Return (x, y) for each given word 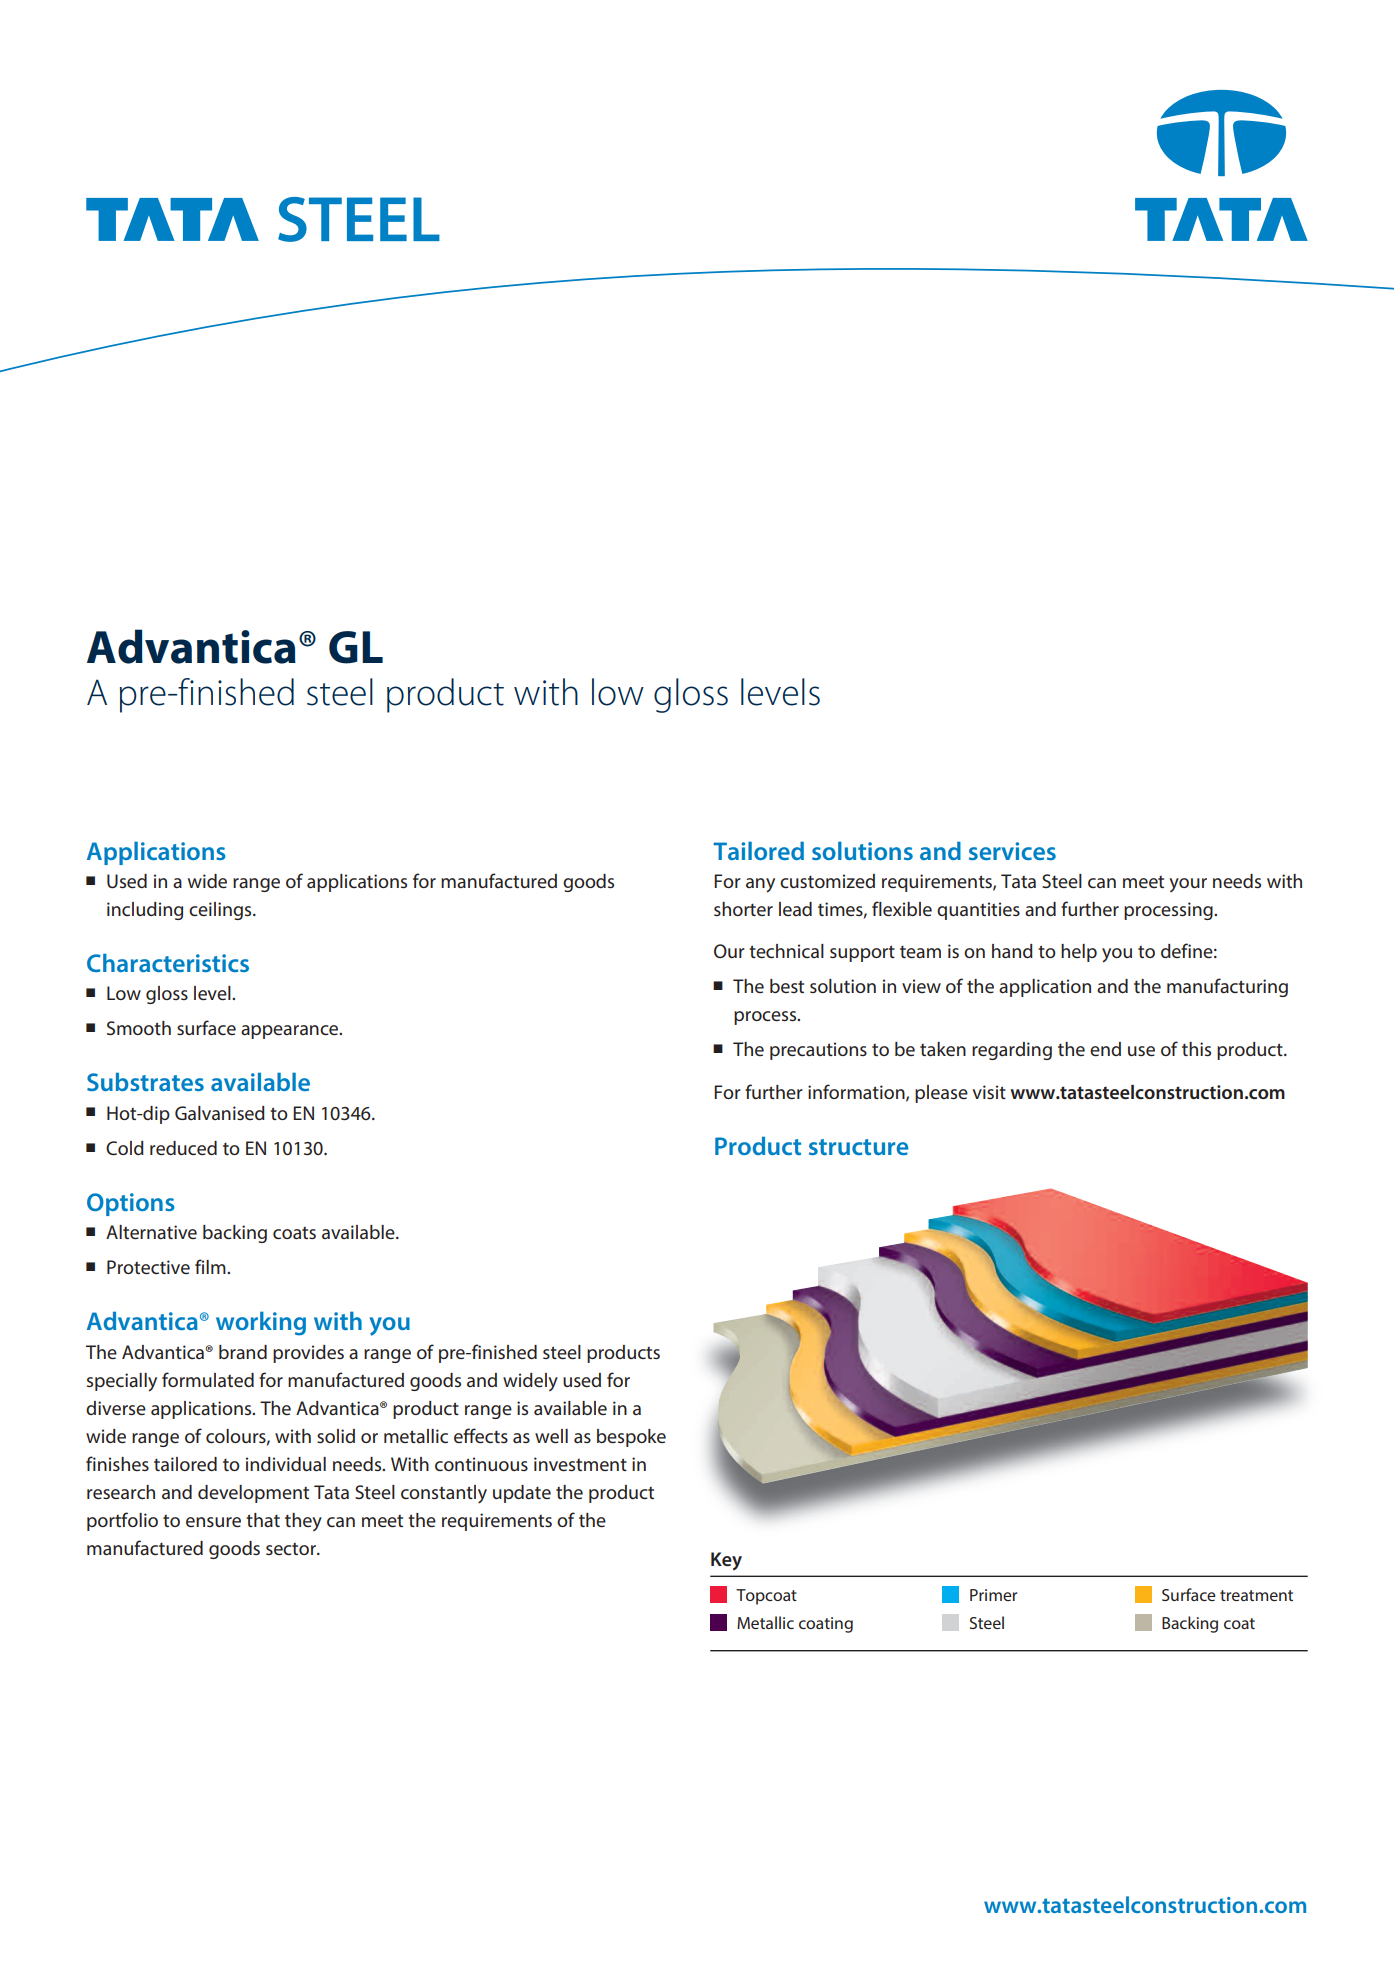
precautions (818, 1051)
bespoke (631, 1438)
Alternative (151, 1232)
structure (858, 1147)
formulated (208, 1379)
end (1105, 1049)
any (760, 885)
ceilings (221, 911)
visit (989, 1092)
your (1188, 885)
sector (292, 1549)
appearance (291, 1032)
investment (580, 1464)
